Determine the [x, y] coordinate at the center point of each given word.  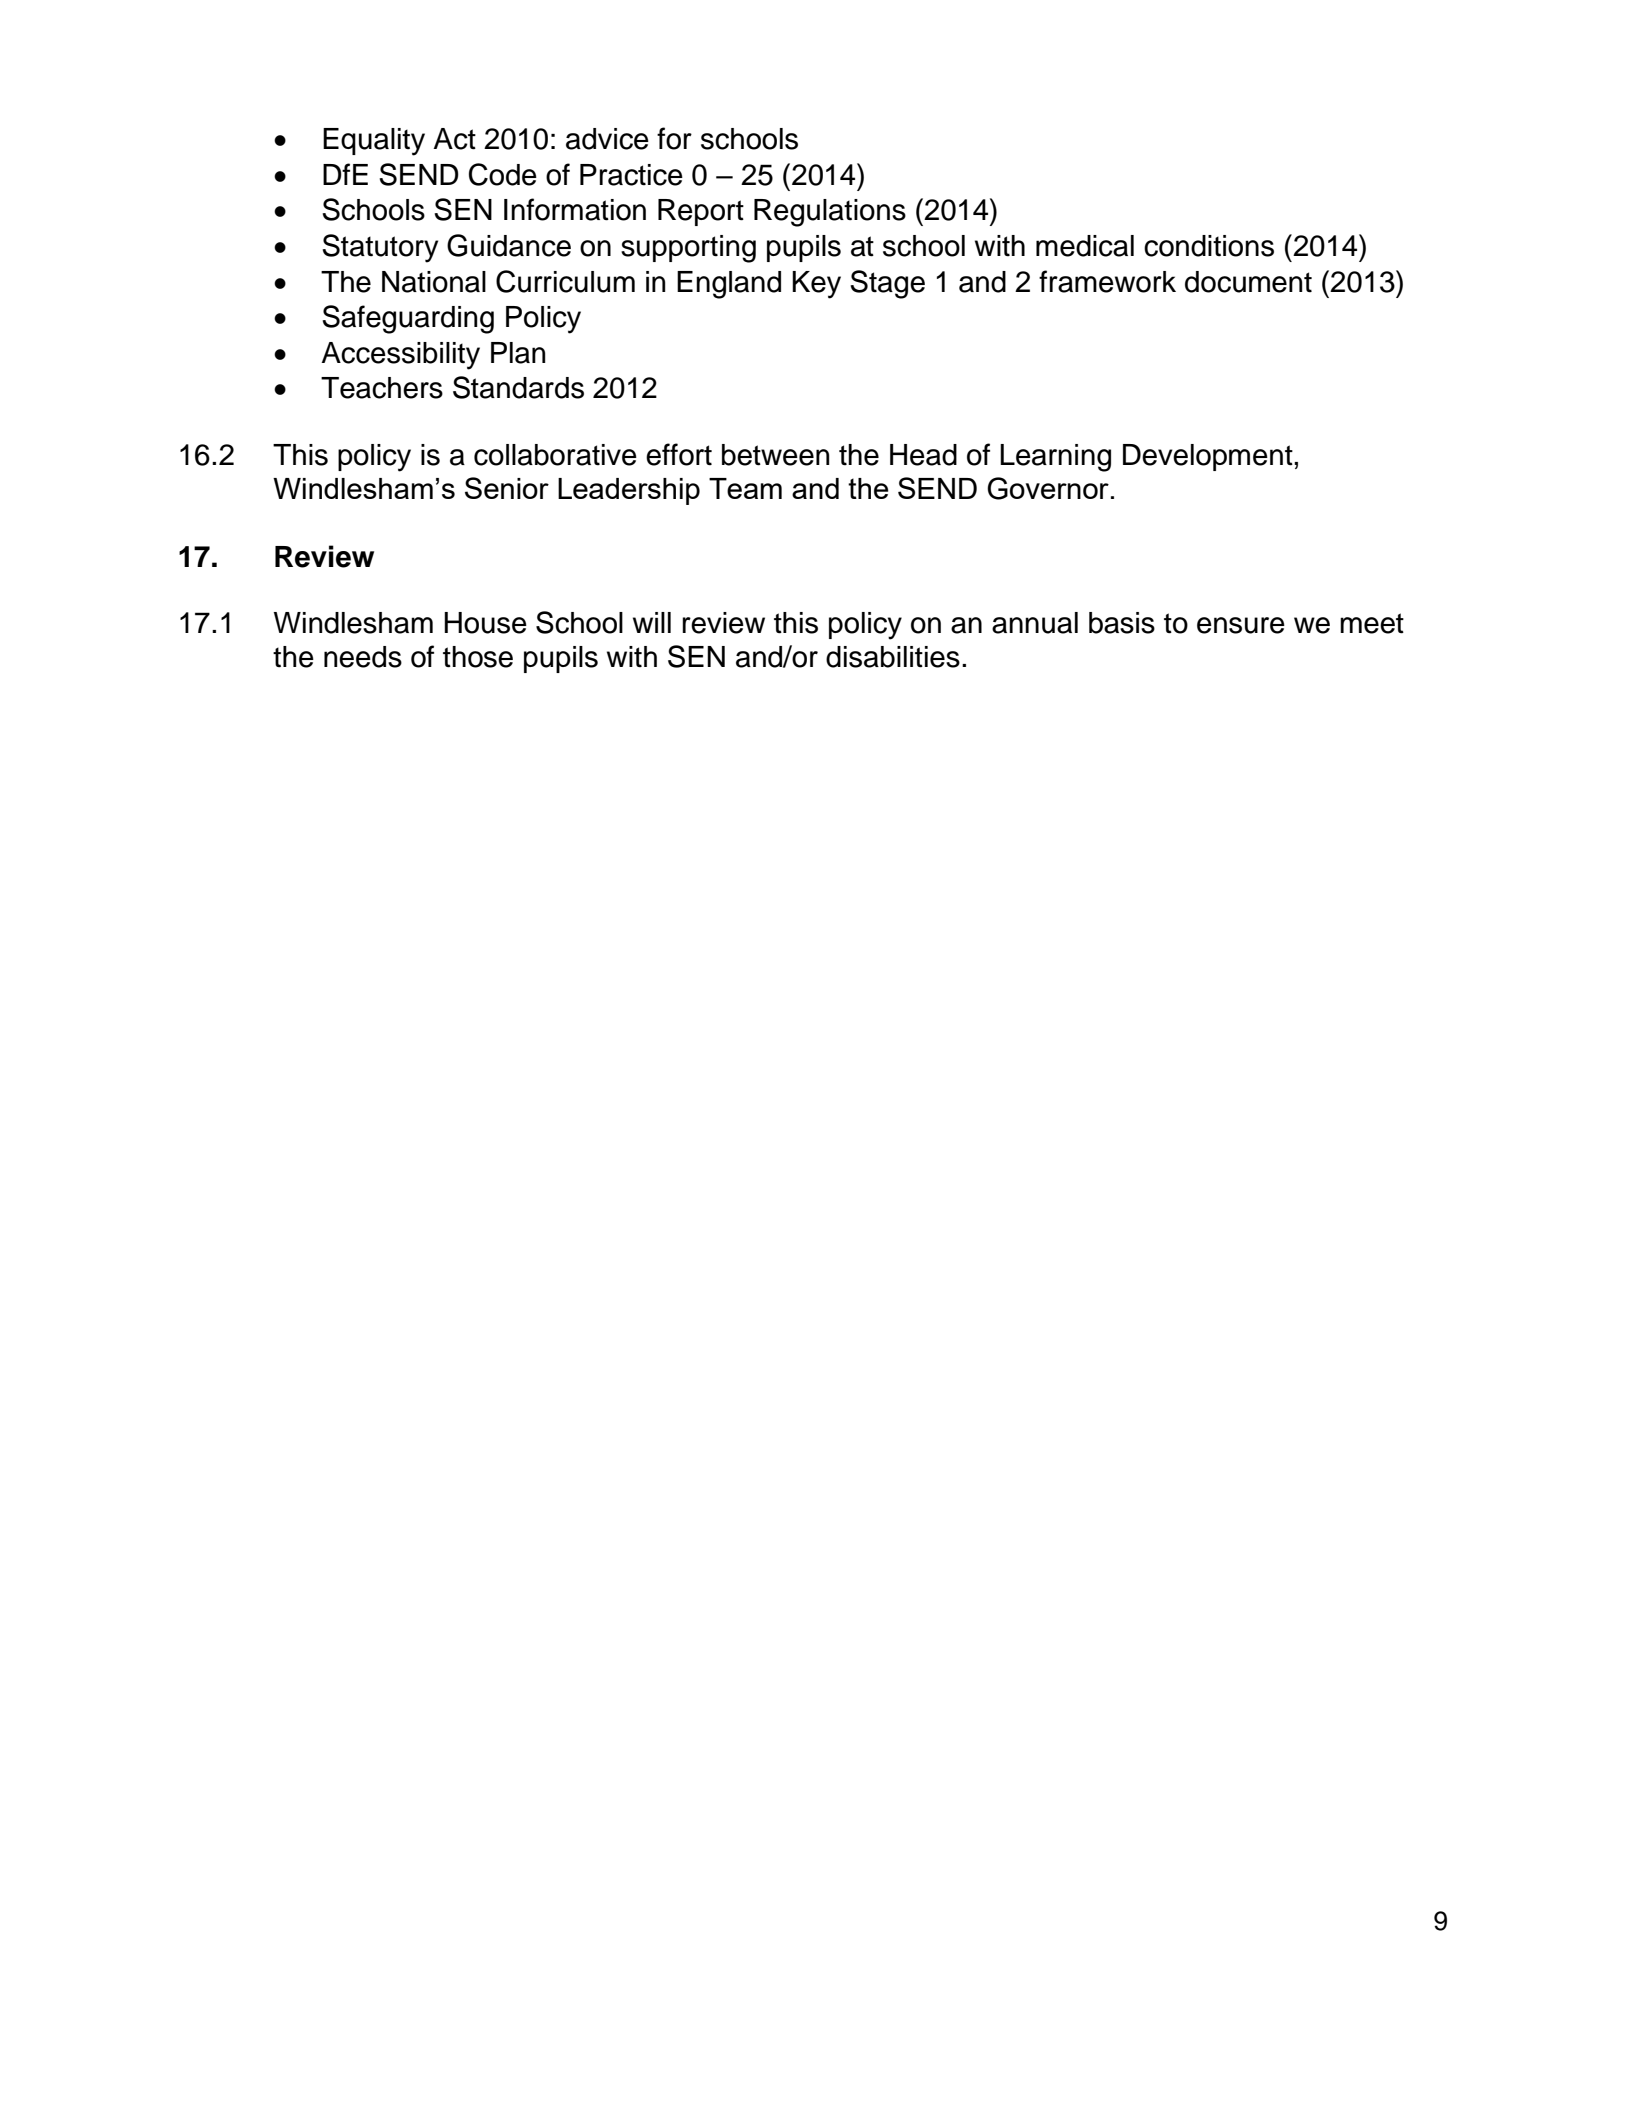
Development [1209, 457]
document [1248, 282]
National [434, 282]
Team [745, 488]
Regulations [830, 213]
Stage [887, 284]
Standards [518, 387]
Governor [1048, 488]
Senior [507, 488]
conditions [1209, 246]
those [478, 657]
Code [503, 174]
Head [923, 455]
